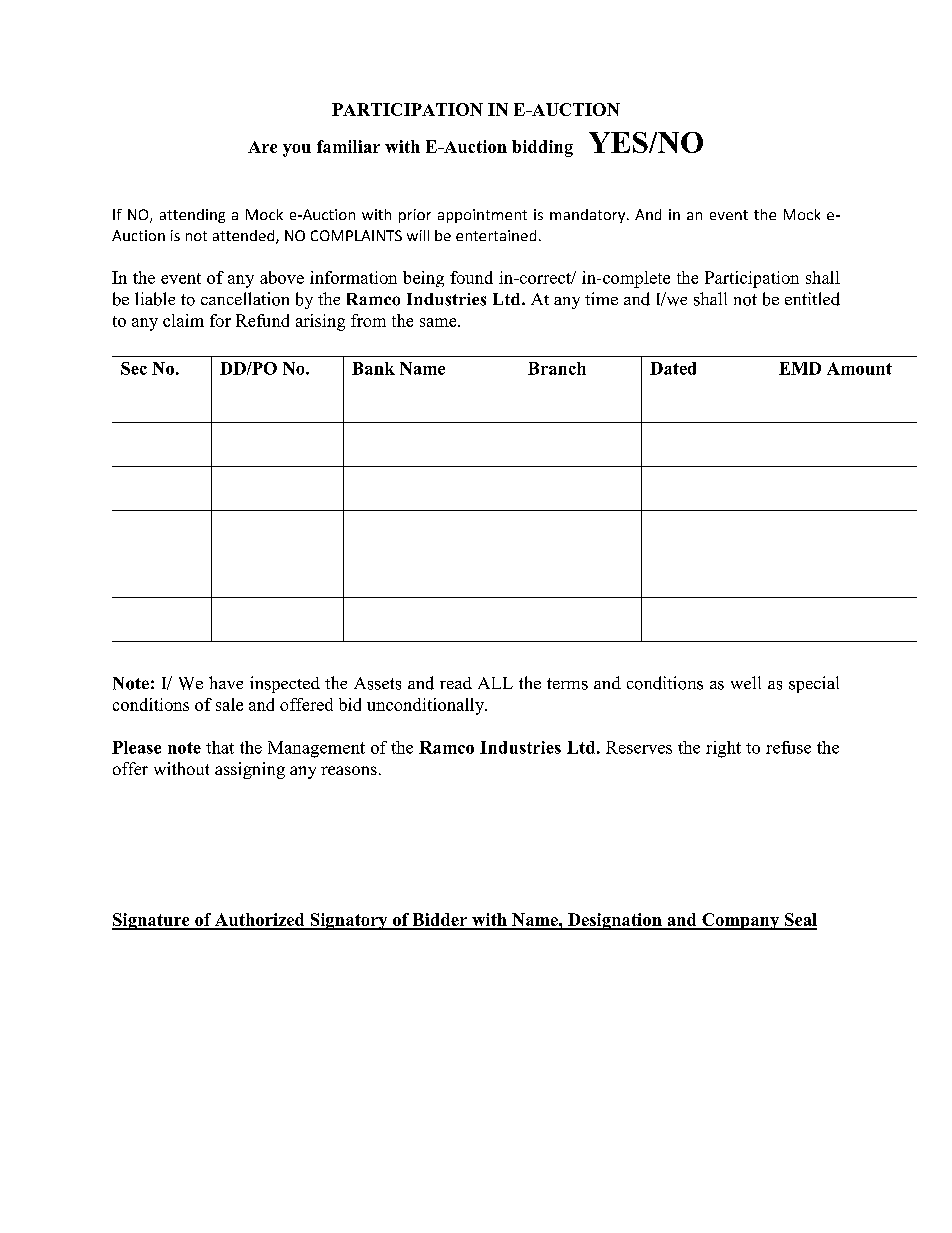 Image resolution: width=952 pixels, height=1233 pixels. I want to click on well, so click(746, 682).
